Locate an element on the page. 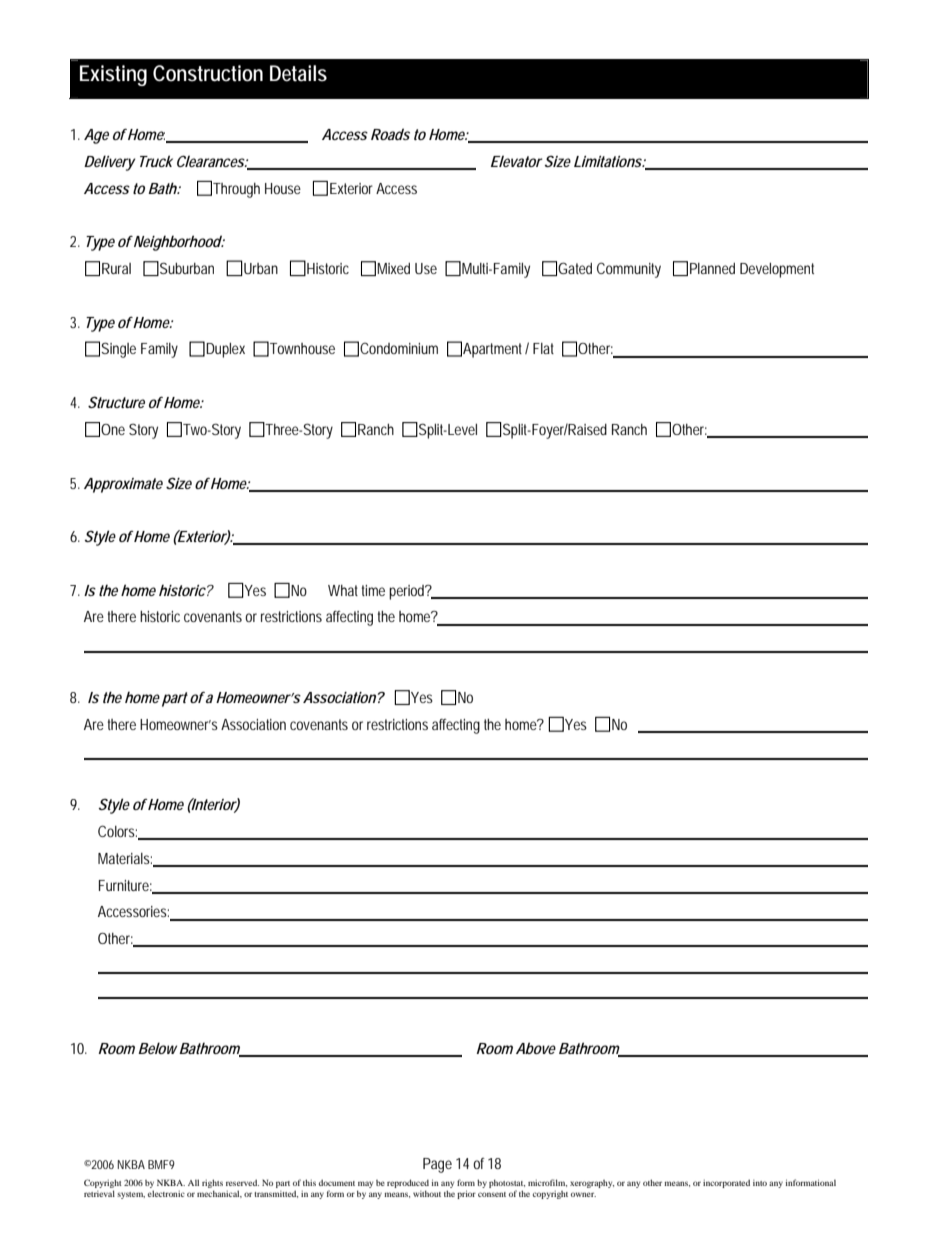 Image resolution: width=952 pixels, height=1233 pixels. period is located at coordinates (407, 592).
